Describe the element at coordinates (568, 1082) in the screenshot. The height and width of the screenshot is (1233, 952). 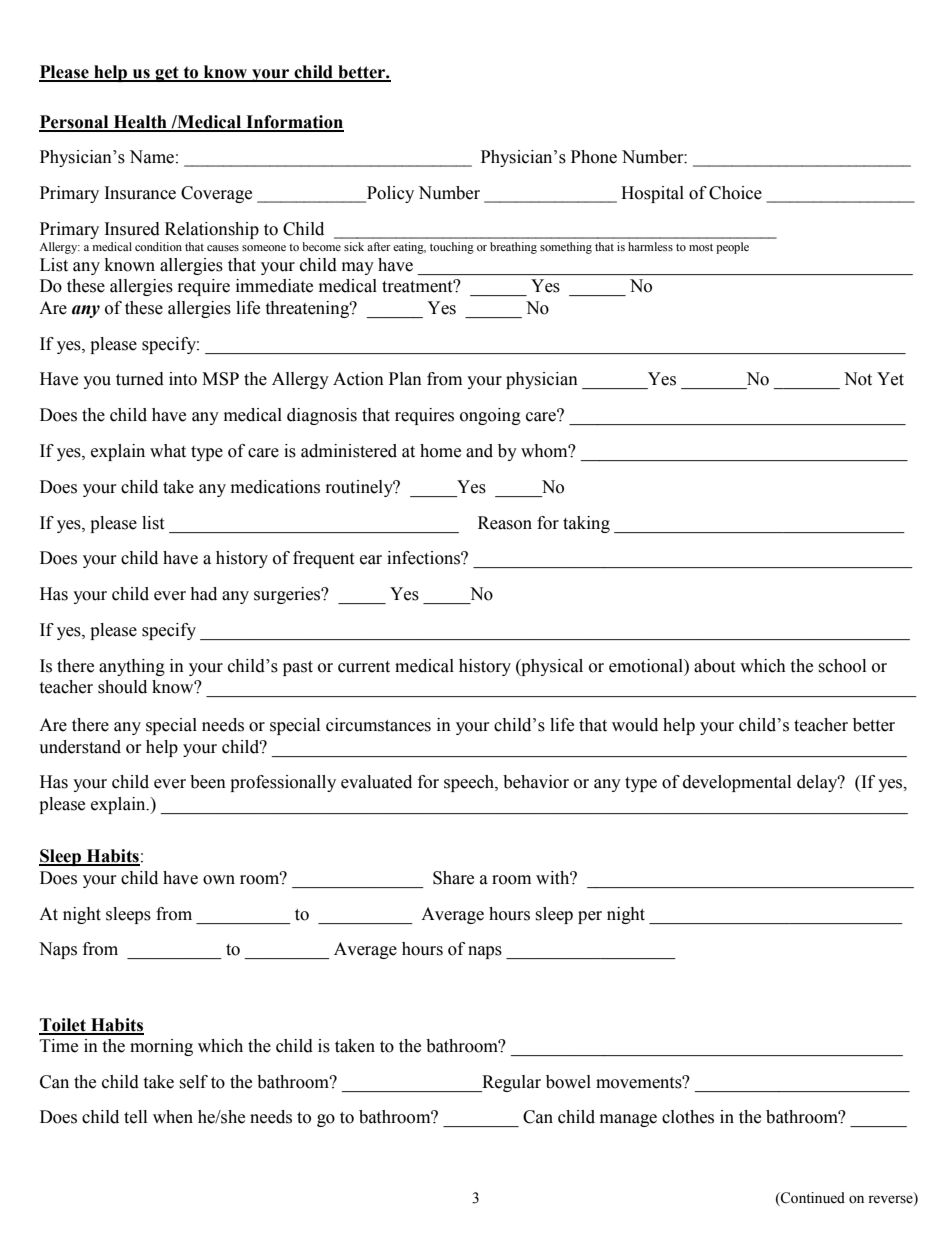
I see `bowel` at that location.
